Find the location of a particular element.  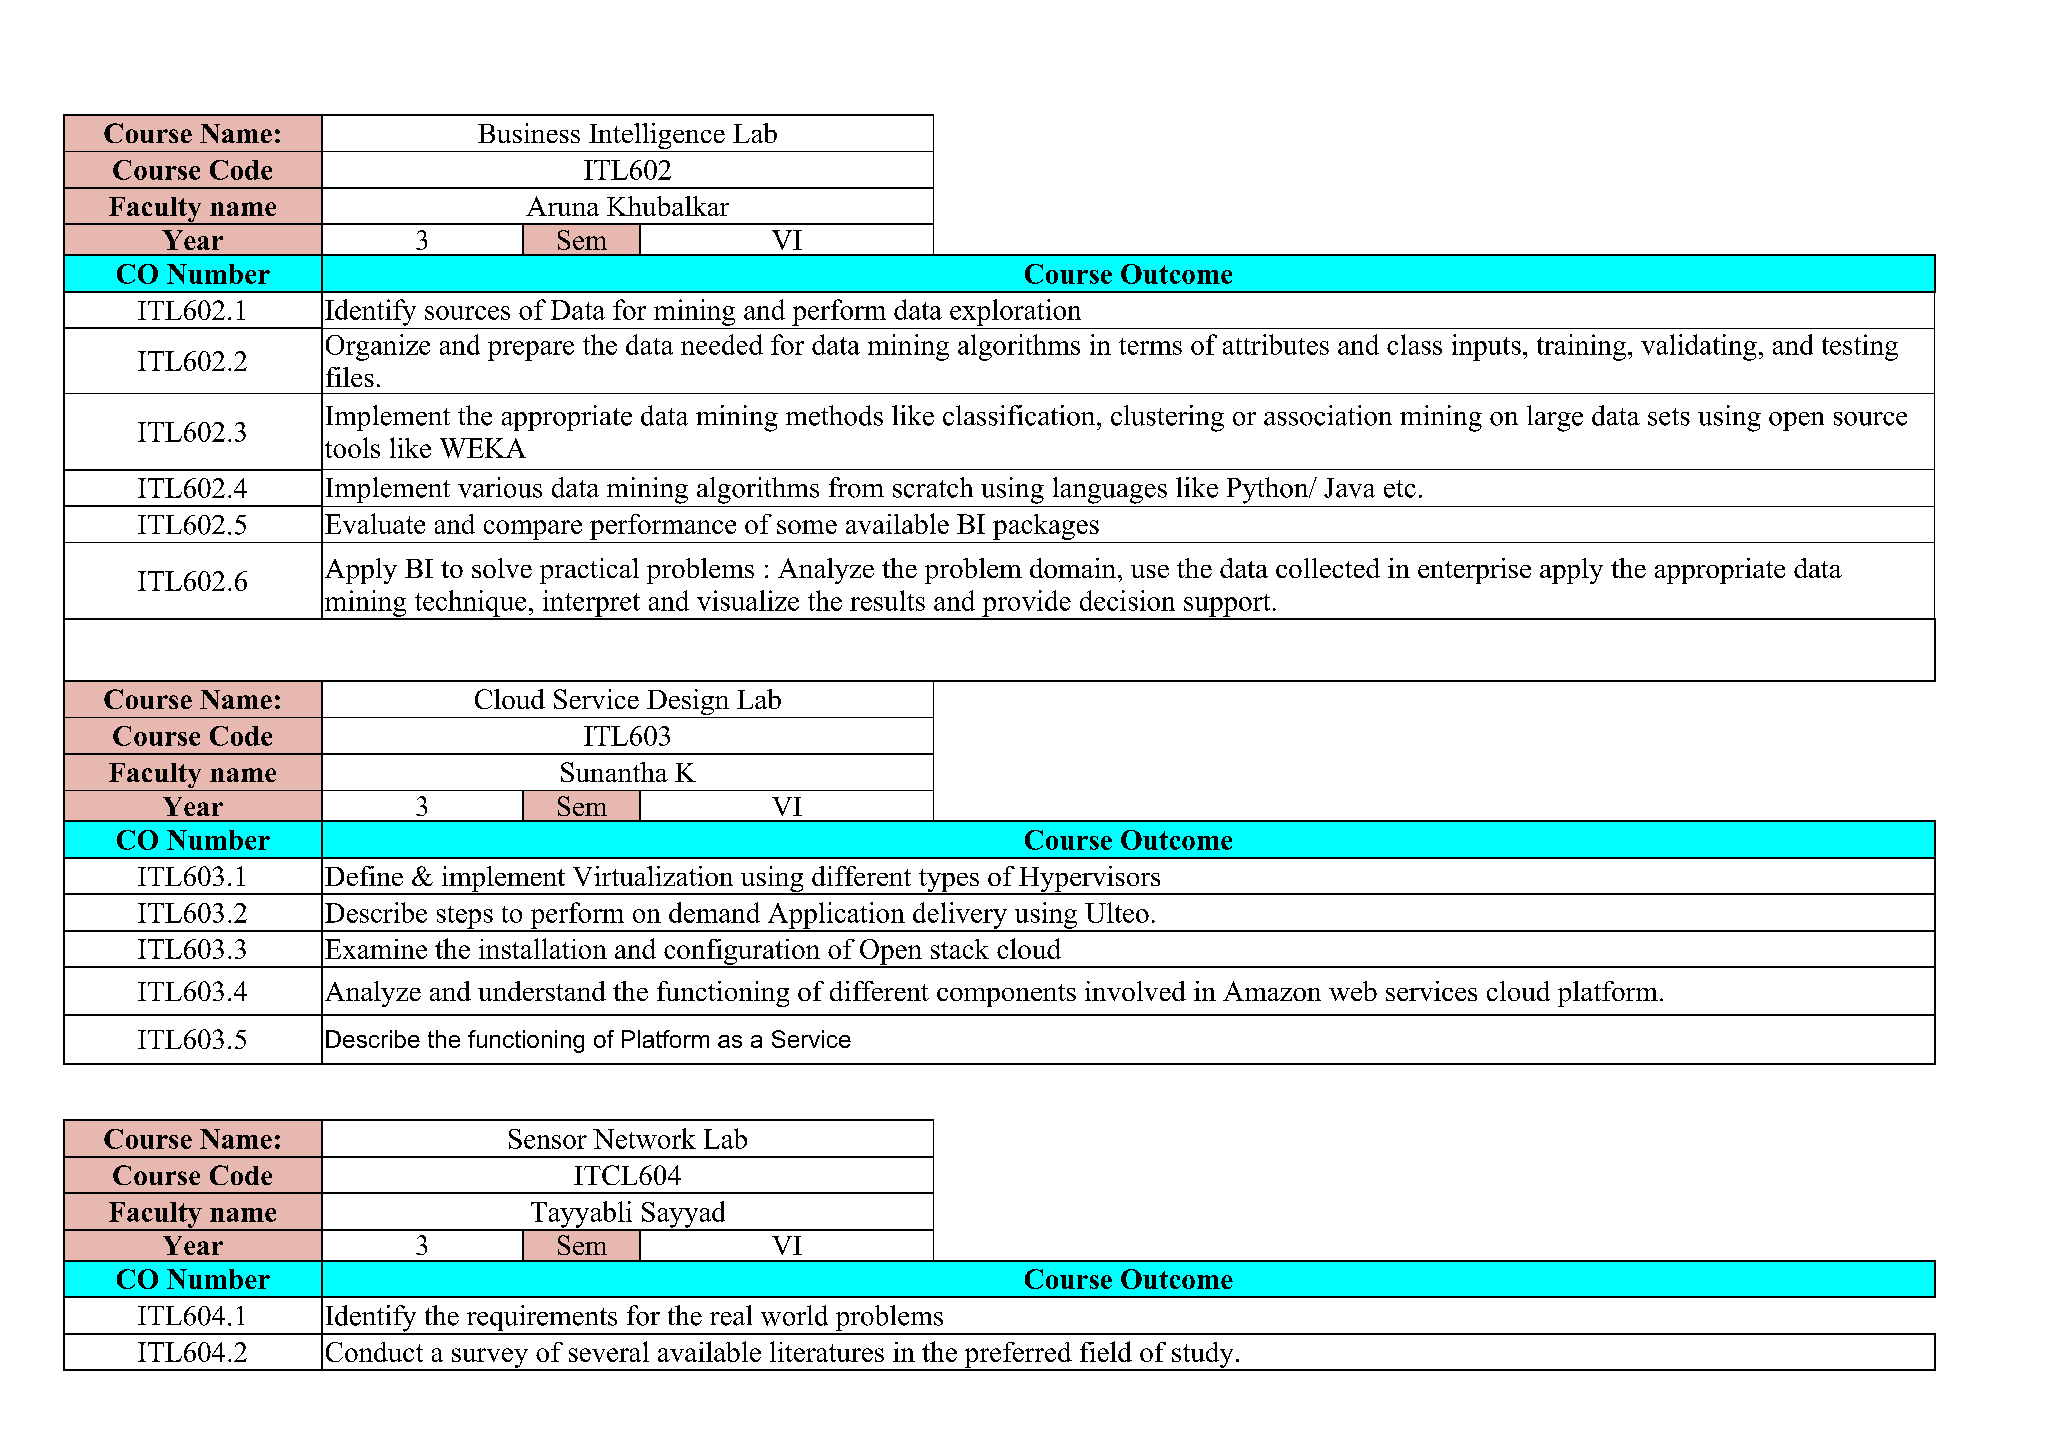

understand is located at coordinates (542, 991).
